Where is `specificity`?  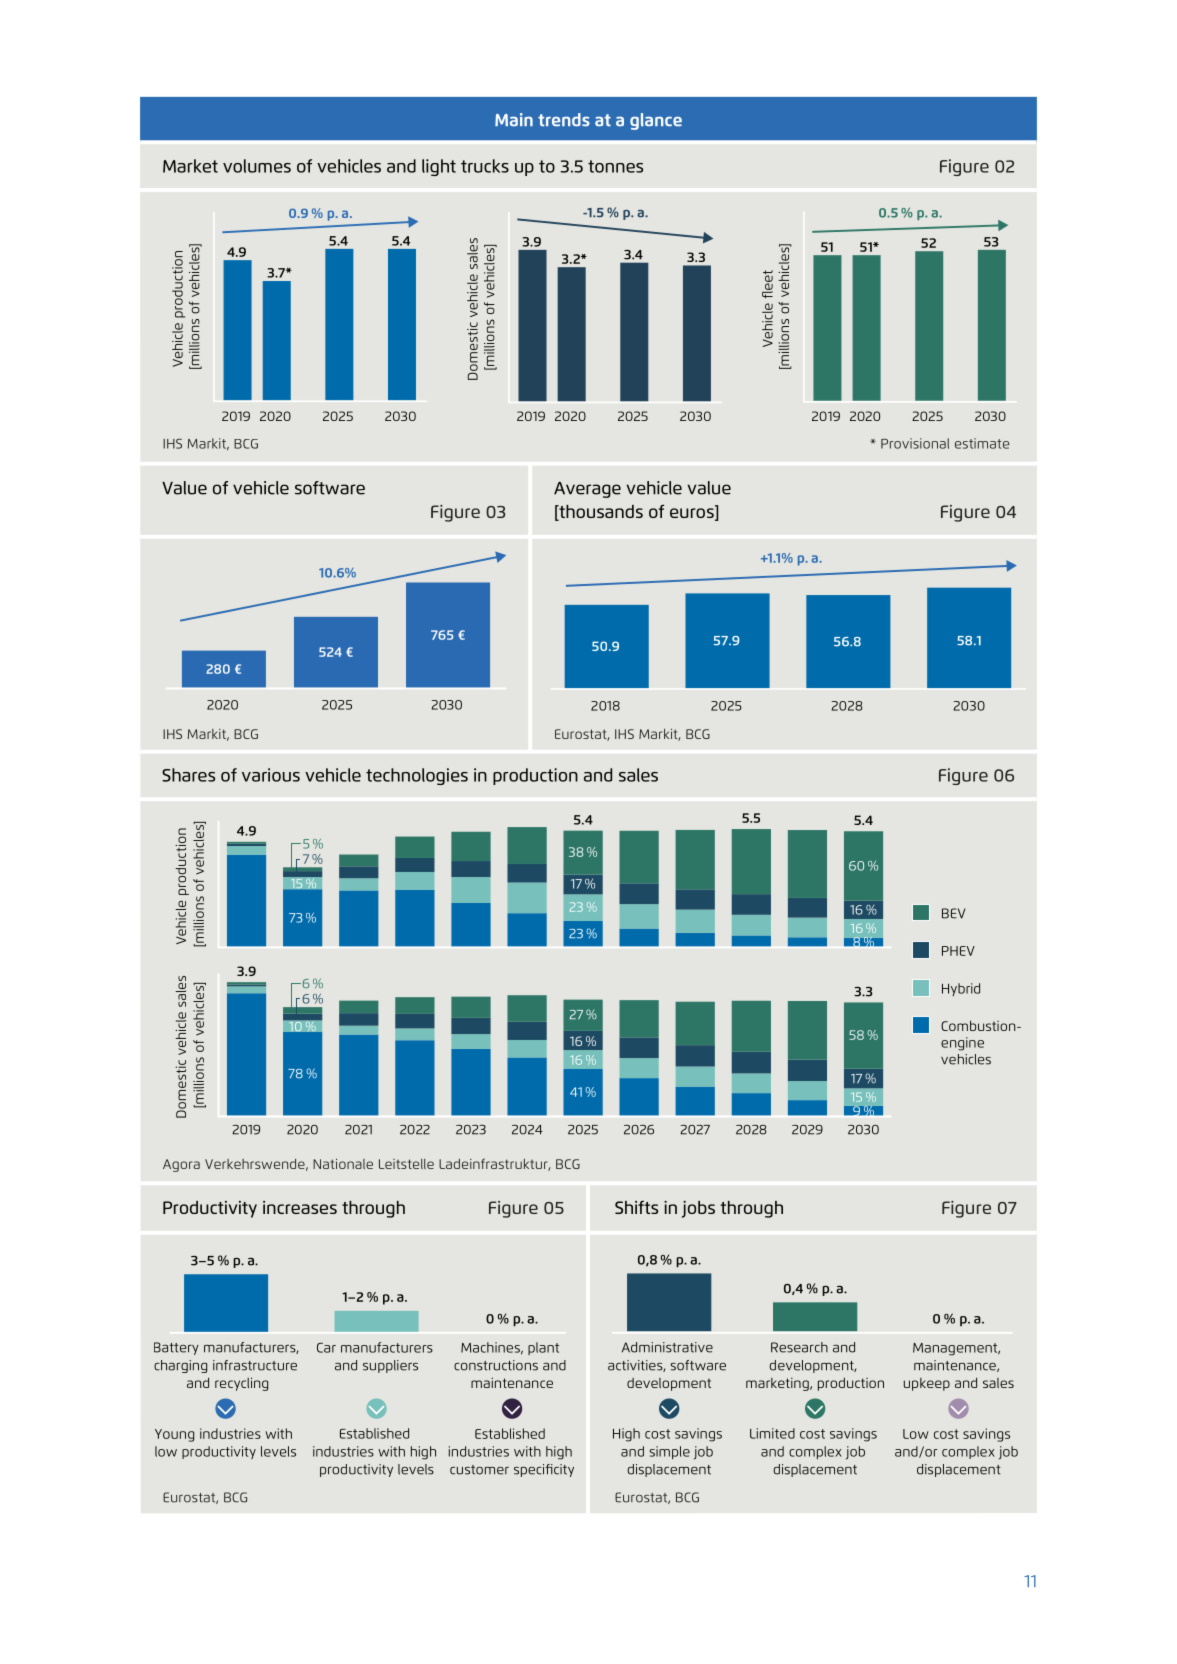 specificity is located at coordinates (544, 1470).
